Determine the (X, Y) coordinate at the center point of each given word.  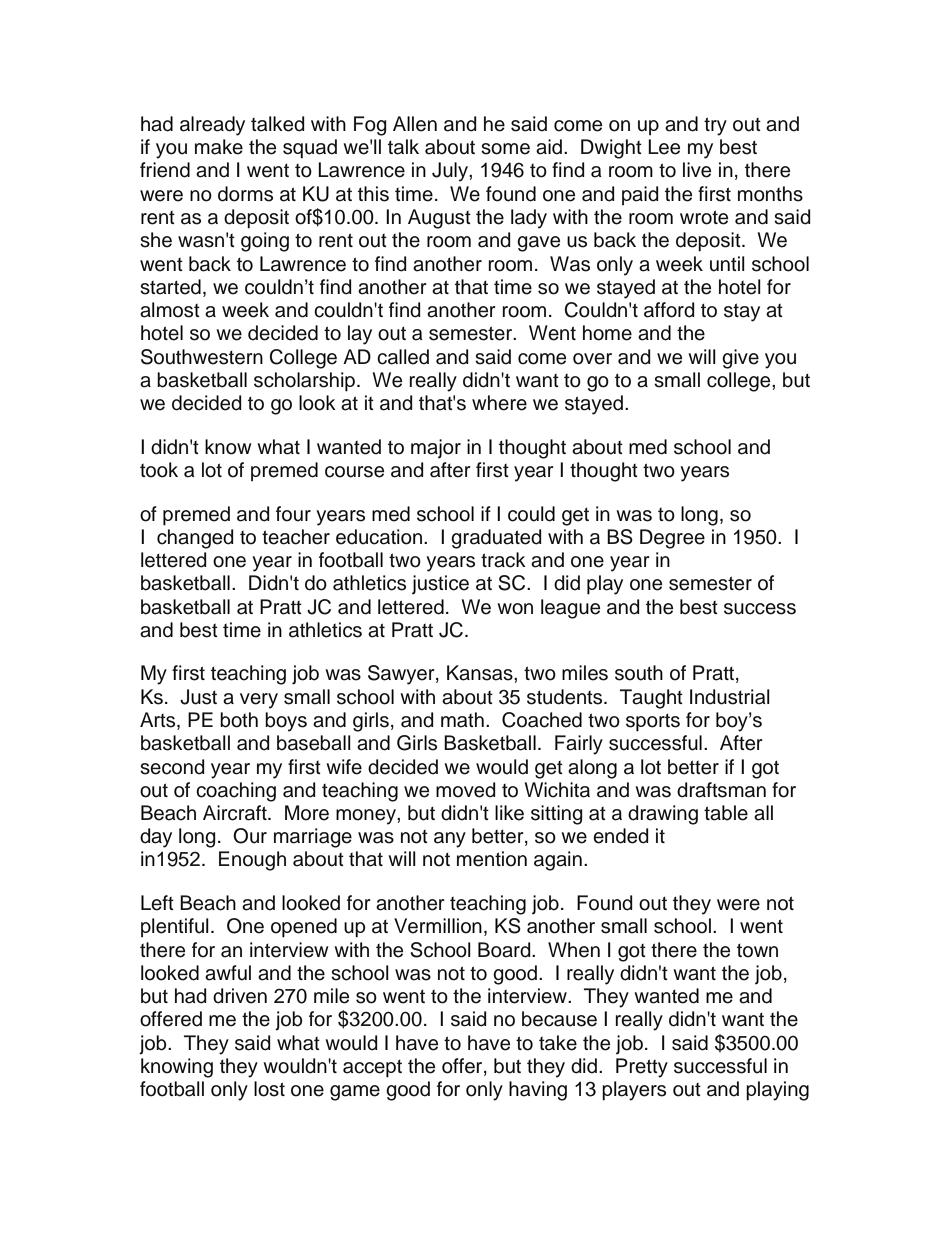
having (538, 1091)
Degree (672, 539)
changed (195, 539)
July (451, 172)
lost (269, 1089)
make (219, 147)
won (515, 609)
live (697, 170)
